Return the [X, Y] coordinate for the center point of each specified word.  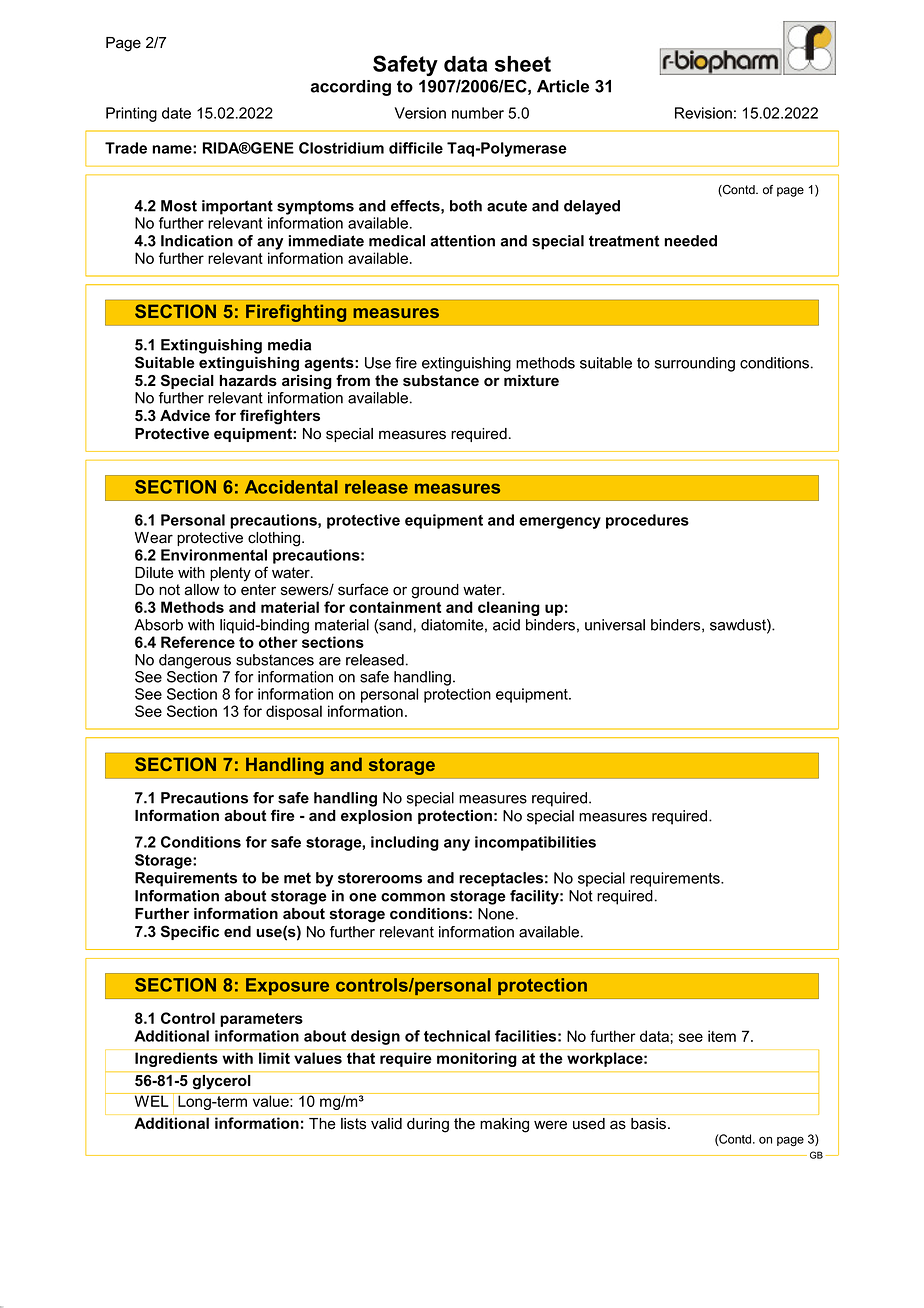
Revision [703, 113]
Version [420, 113]
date [176, 113]
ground [435, 591]
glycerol [221, 1082]
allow [202, 590]
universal [615, 625]
